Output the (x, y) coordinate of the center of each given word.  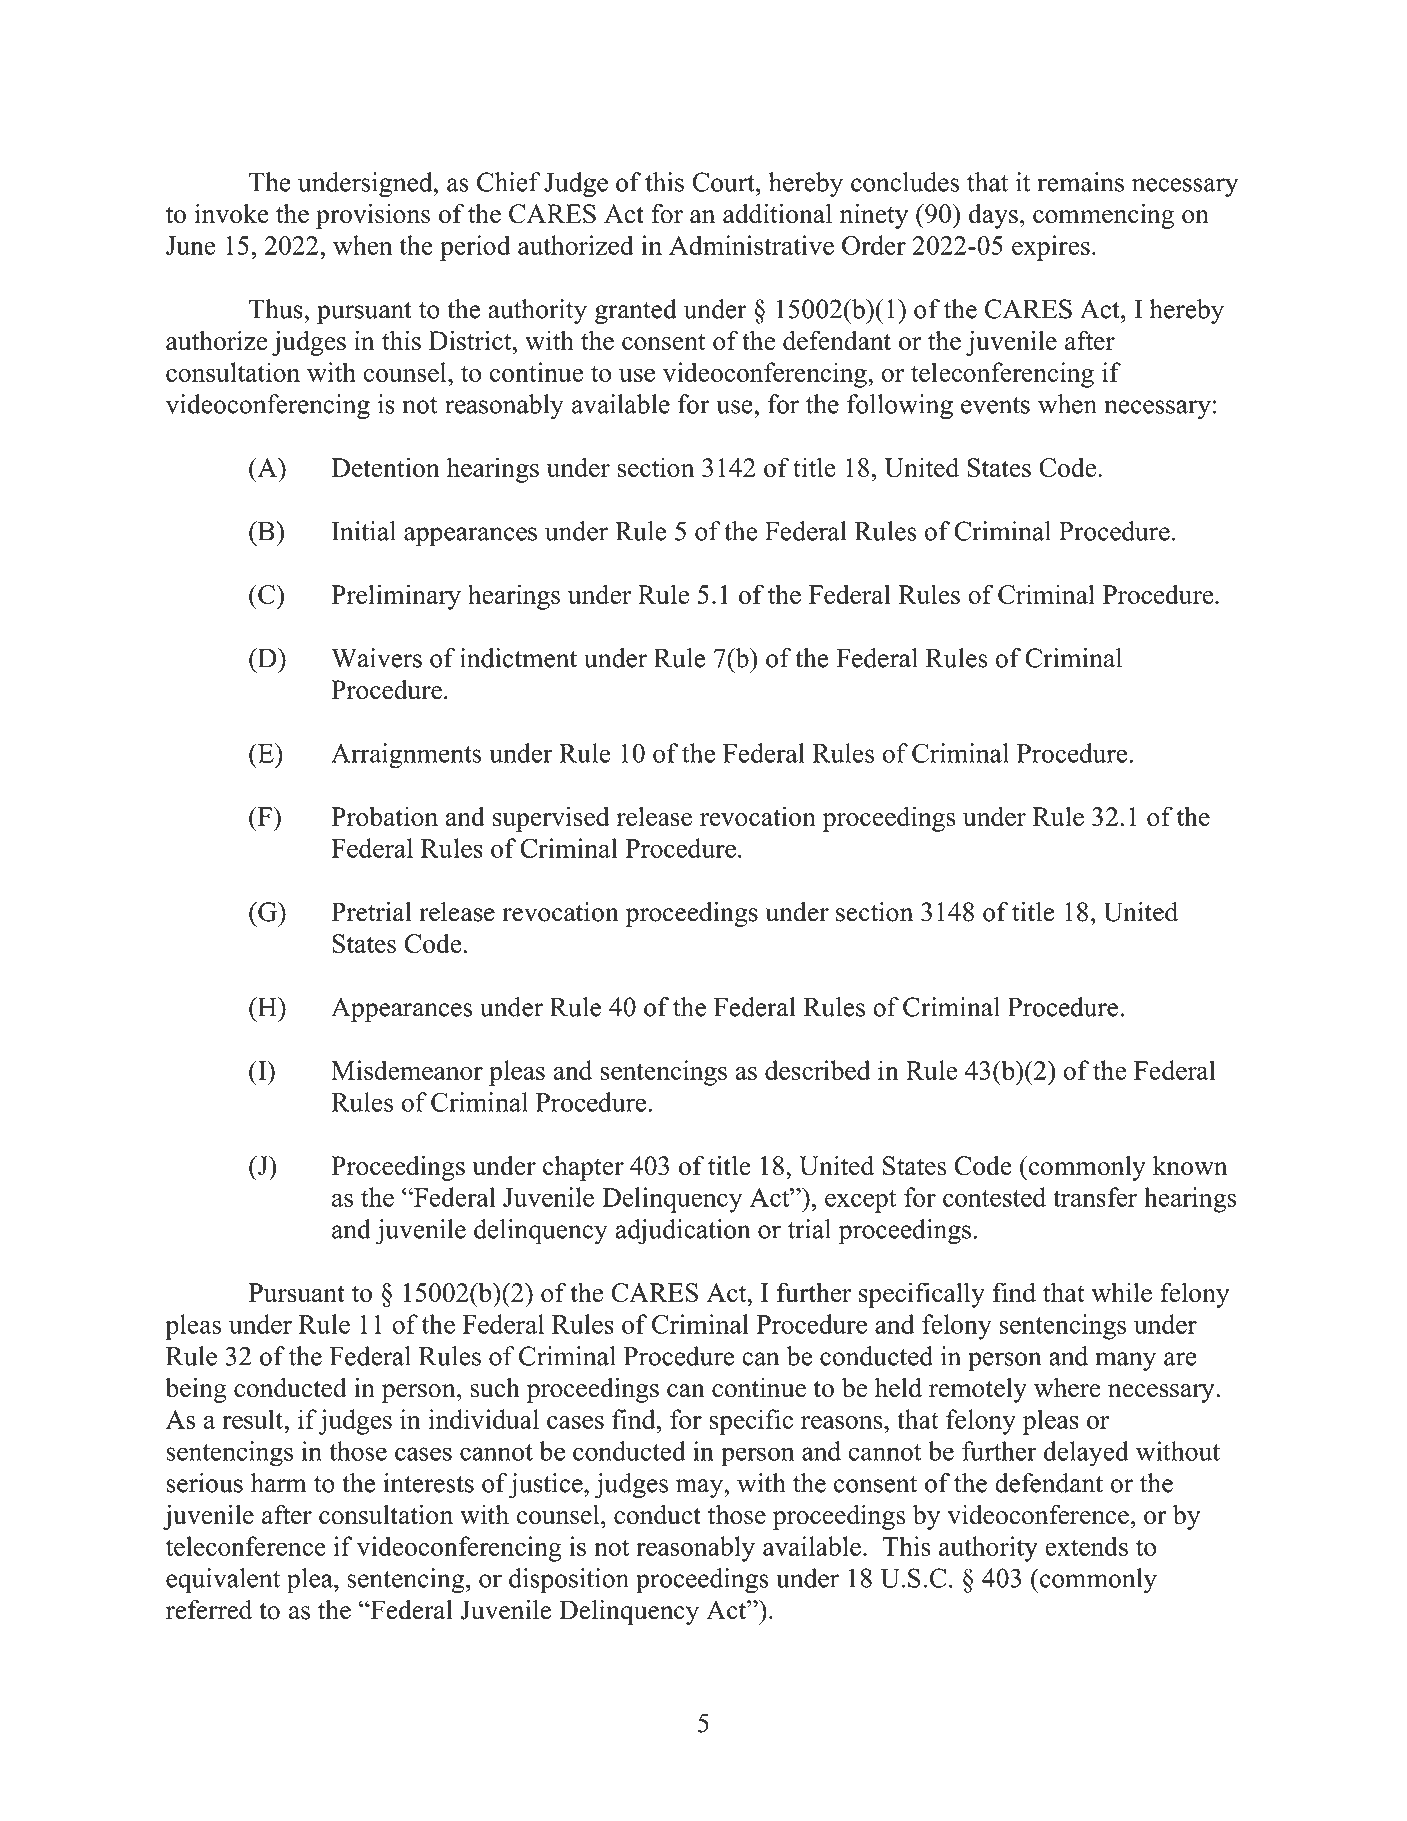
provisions (373, 216)
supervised (551, 819)
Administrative (751, 245)
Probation (384, 816)
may (700, 1488)
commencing (1103, 216)
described (817, 1070)
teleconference (246, 1546)
